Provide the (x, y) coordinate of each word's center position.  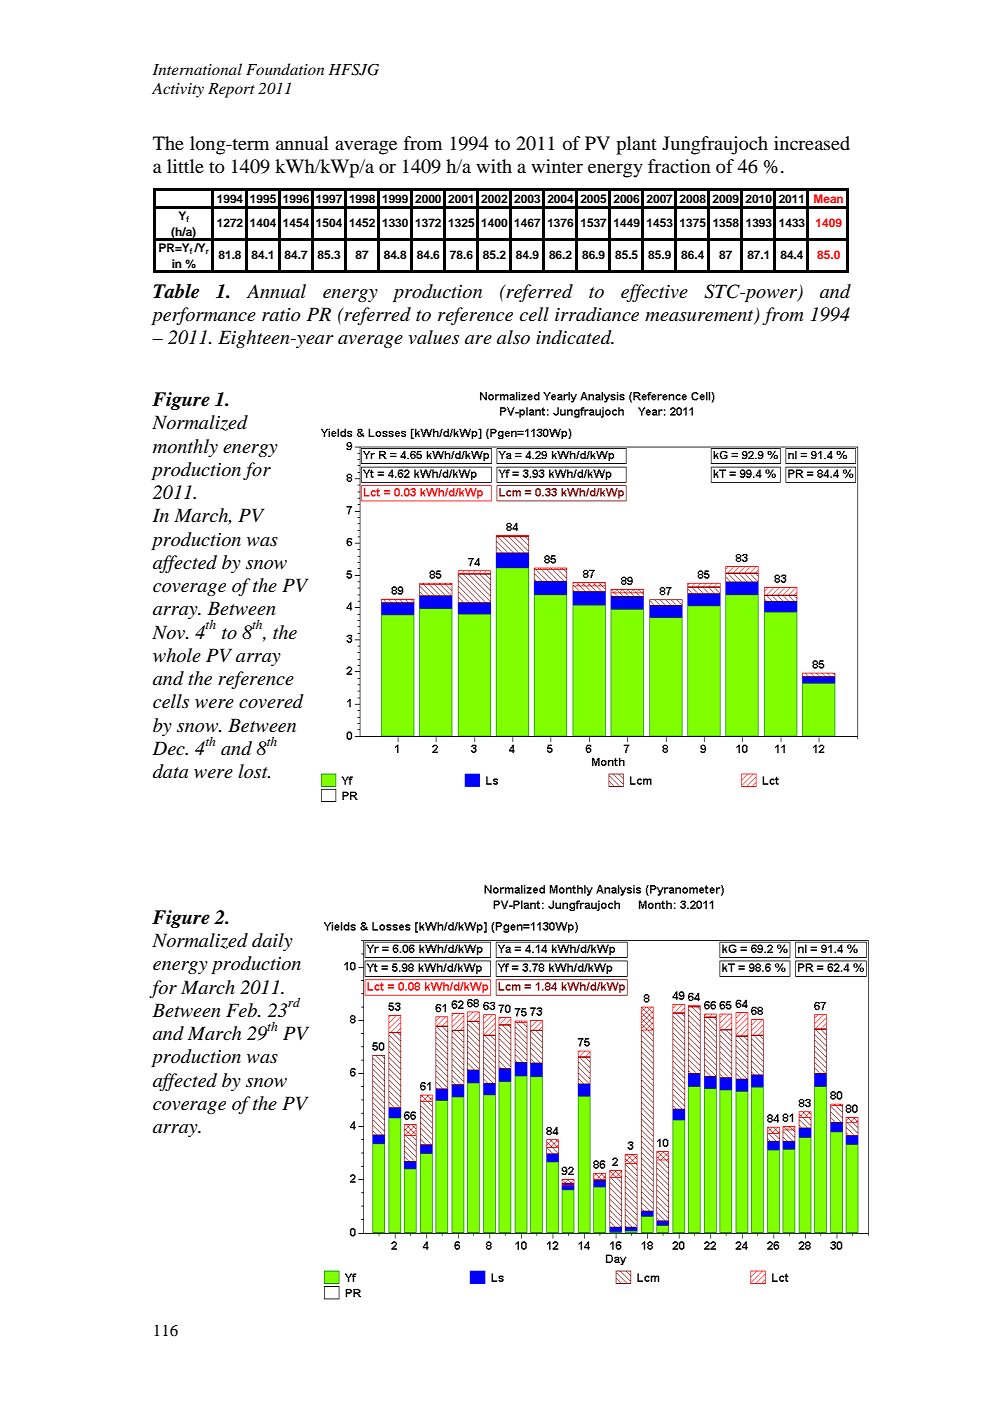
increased (812, 143)
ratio (281, 315)
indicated (575, 337)
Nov (170, 632)
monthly (185, 448)
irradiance (597, 314)
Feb (242, 1010)
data (170, 771)
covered (271, 701)
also (513, 337)
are (478, 339)
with (494, 166)
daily (272, 942)
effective (654, 293)
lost (254, 771)
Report (231, 90)
